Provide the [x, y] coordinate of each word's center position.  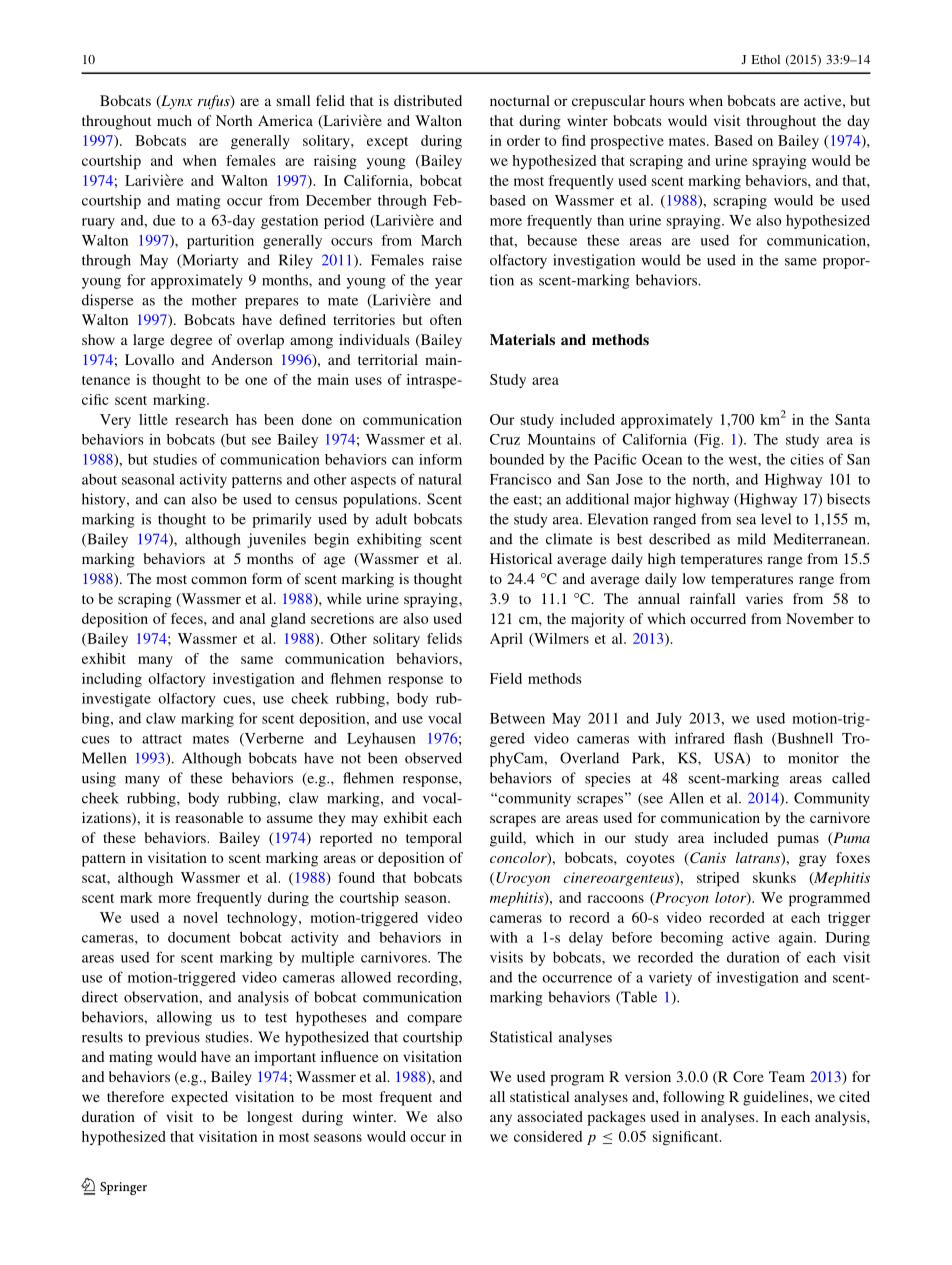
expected [199, 1098]
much [174, 120]
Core [748, 1076]
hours [666, 100]
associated [550, 1116]
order [523, 140]
